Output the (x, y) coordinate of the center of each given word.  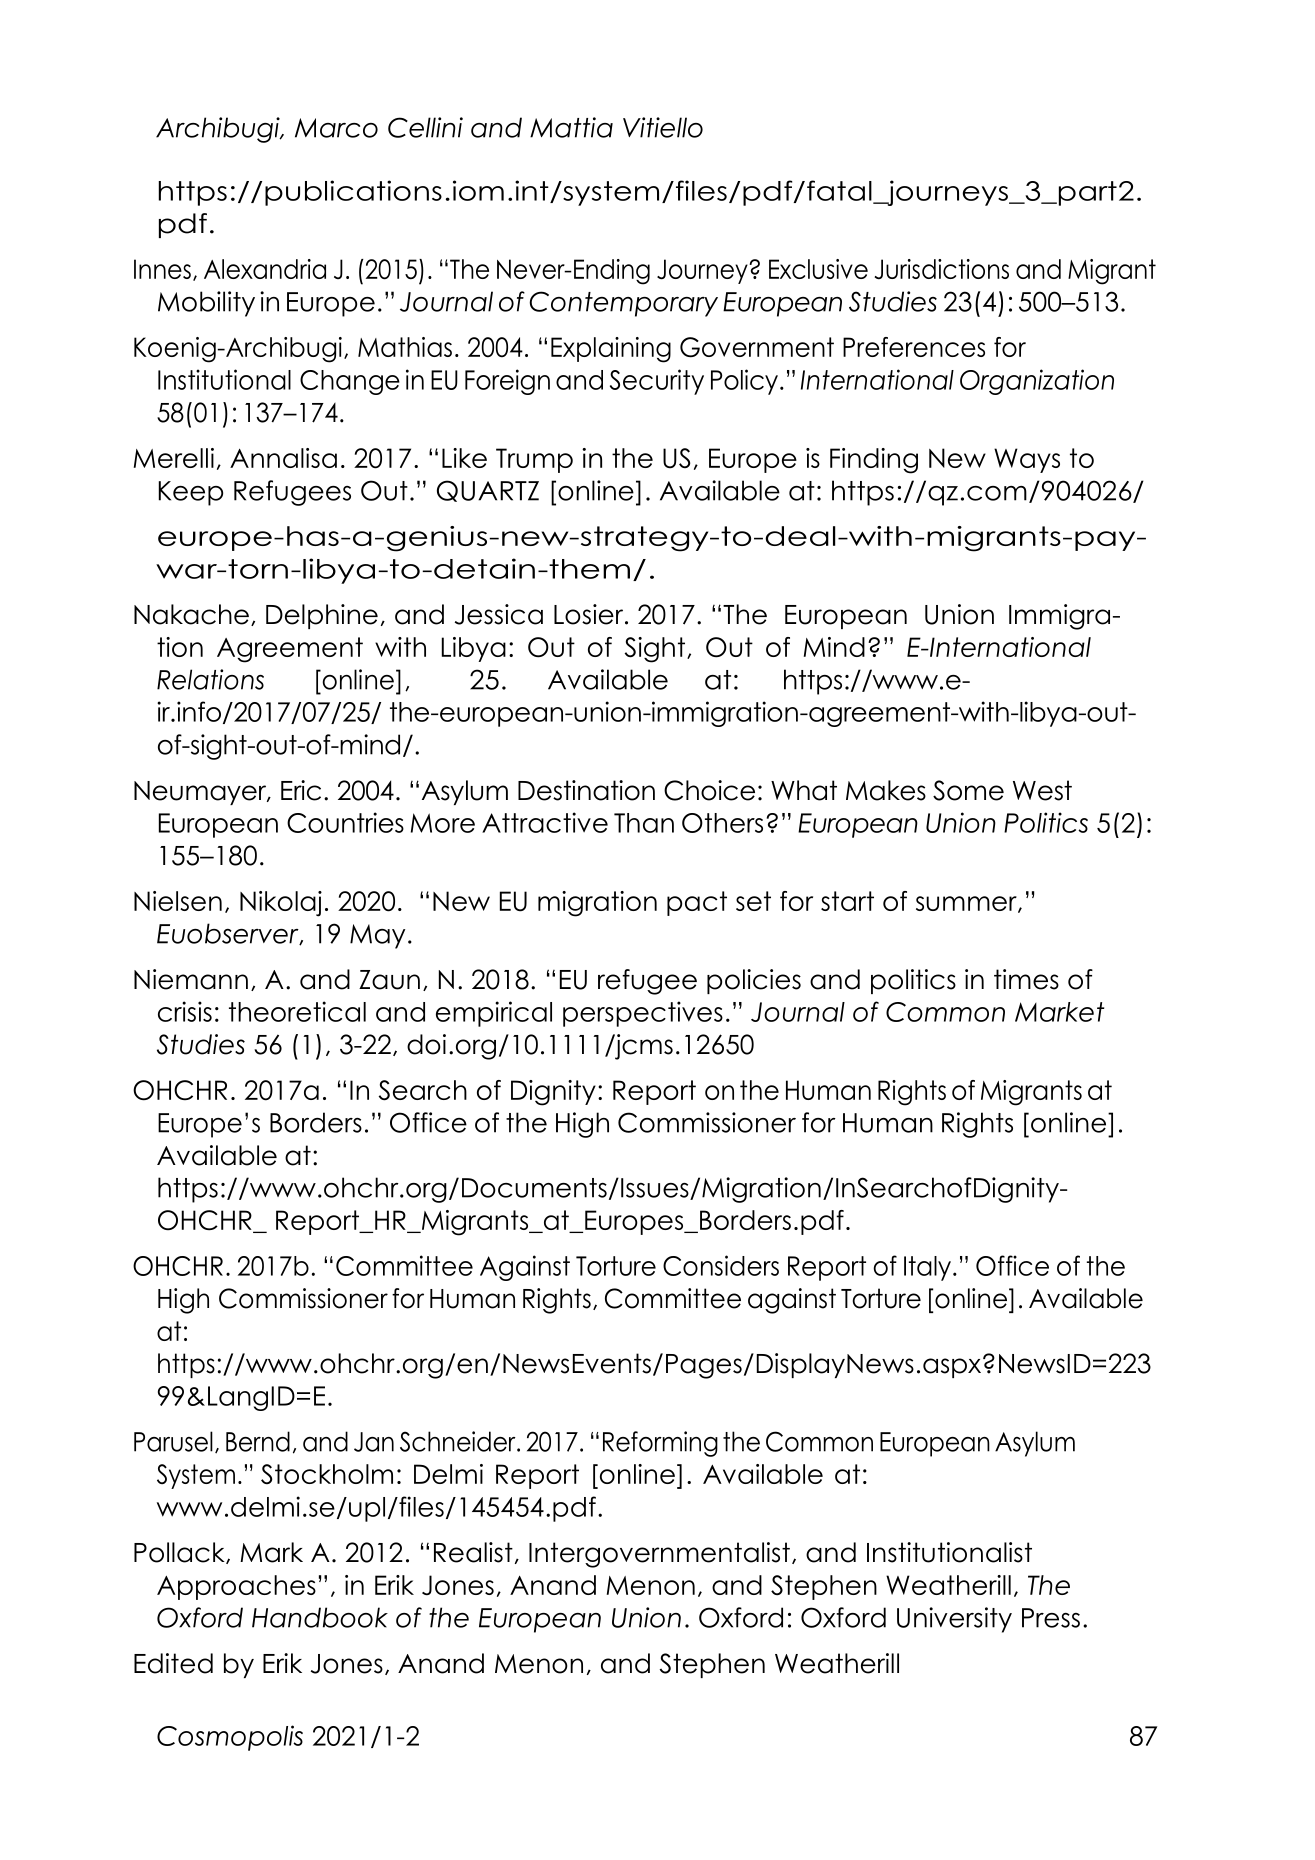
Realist (473, 1552)
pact (697, 903)
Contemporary (623, 304)
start (847, 901)
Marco (336, 128)
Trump (534, 460)
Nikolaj (281, 904)
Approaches (236, 1587)
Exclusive (818, 269)
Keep (191, 493)
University (954, 1620)
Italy (927, 1268)
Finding (874, 461)
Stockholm (327, 1474)
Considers (721, 1265)
